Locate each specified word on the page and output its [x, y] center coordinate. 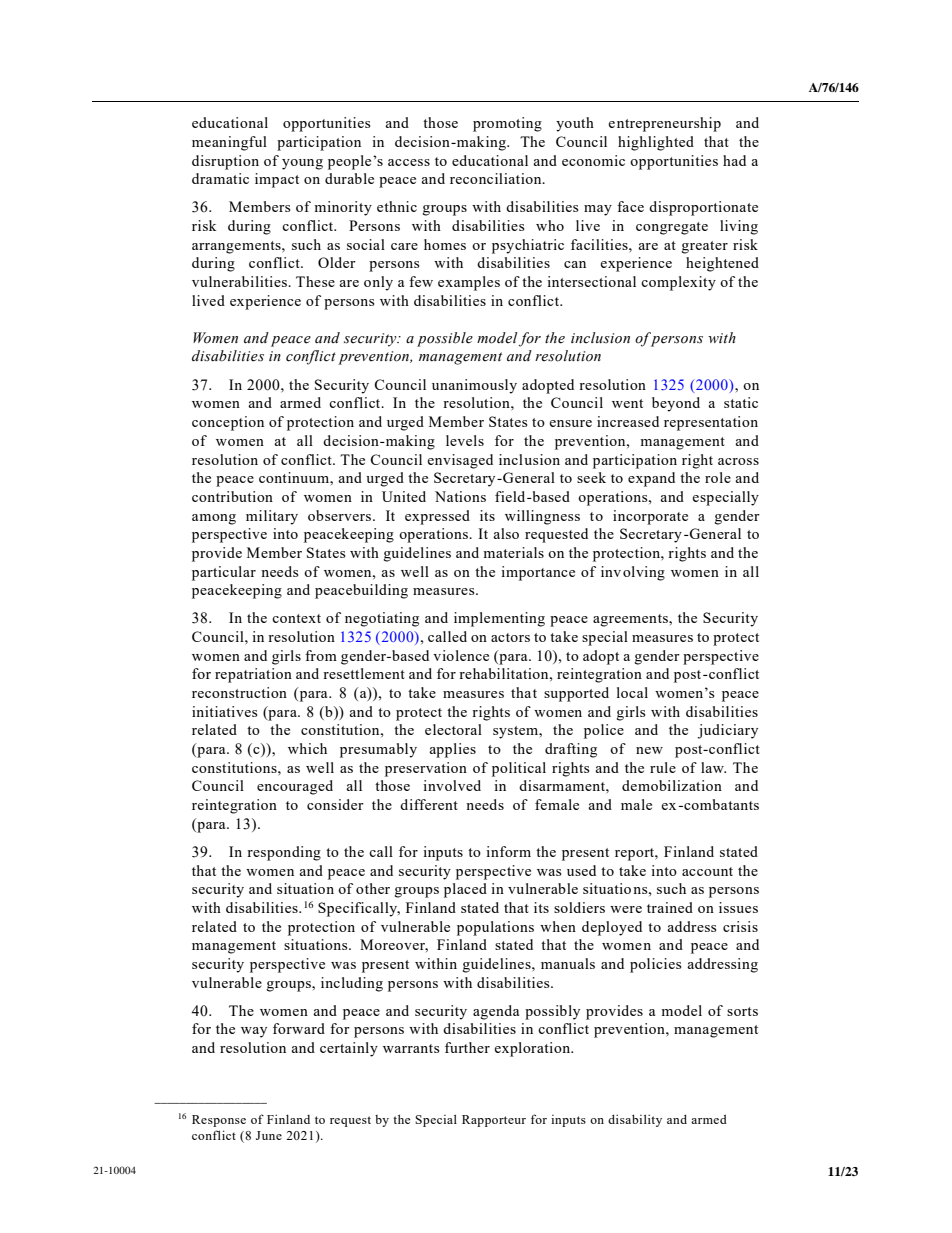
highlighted [656, 143]
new [649, 750]
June [269, 1135]
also [506, 533]
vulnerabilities [240, 281]
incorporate [650, 517]
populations [495, 928]
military [272, 517]
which [307, 748]
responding [284, 853]
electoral [453, 729]
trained [670, 907]
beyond [676, 404]
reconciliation [497, 178]
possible [445, 339]
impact [277, 180]
